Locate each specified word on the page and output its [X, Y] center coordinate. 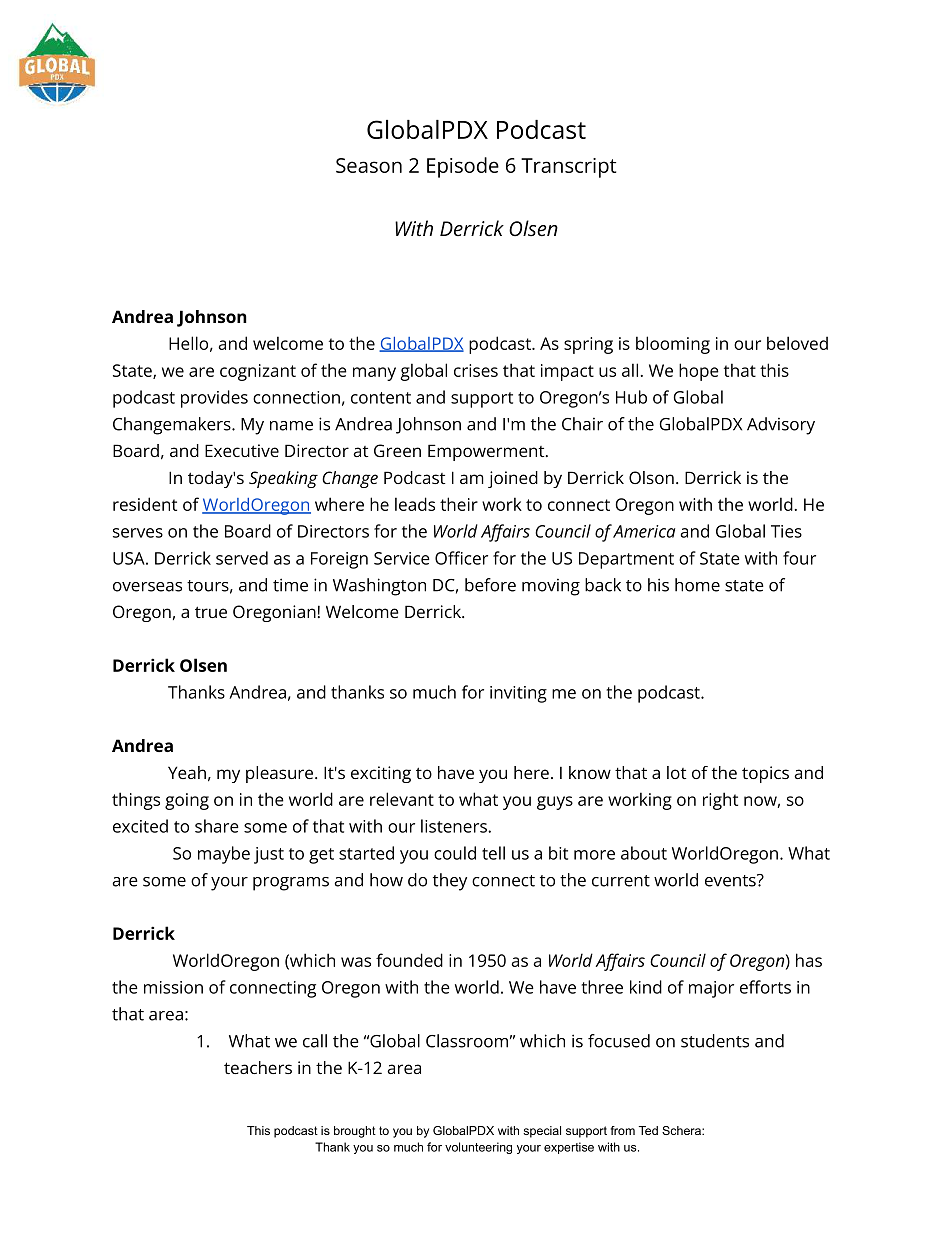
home [697, 585]
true [211, 612]
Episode [463, 167]
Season [369, 165]
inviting [518, 694]
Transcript [568, 168]
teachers [258, 1067]
